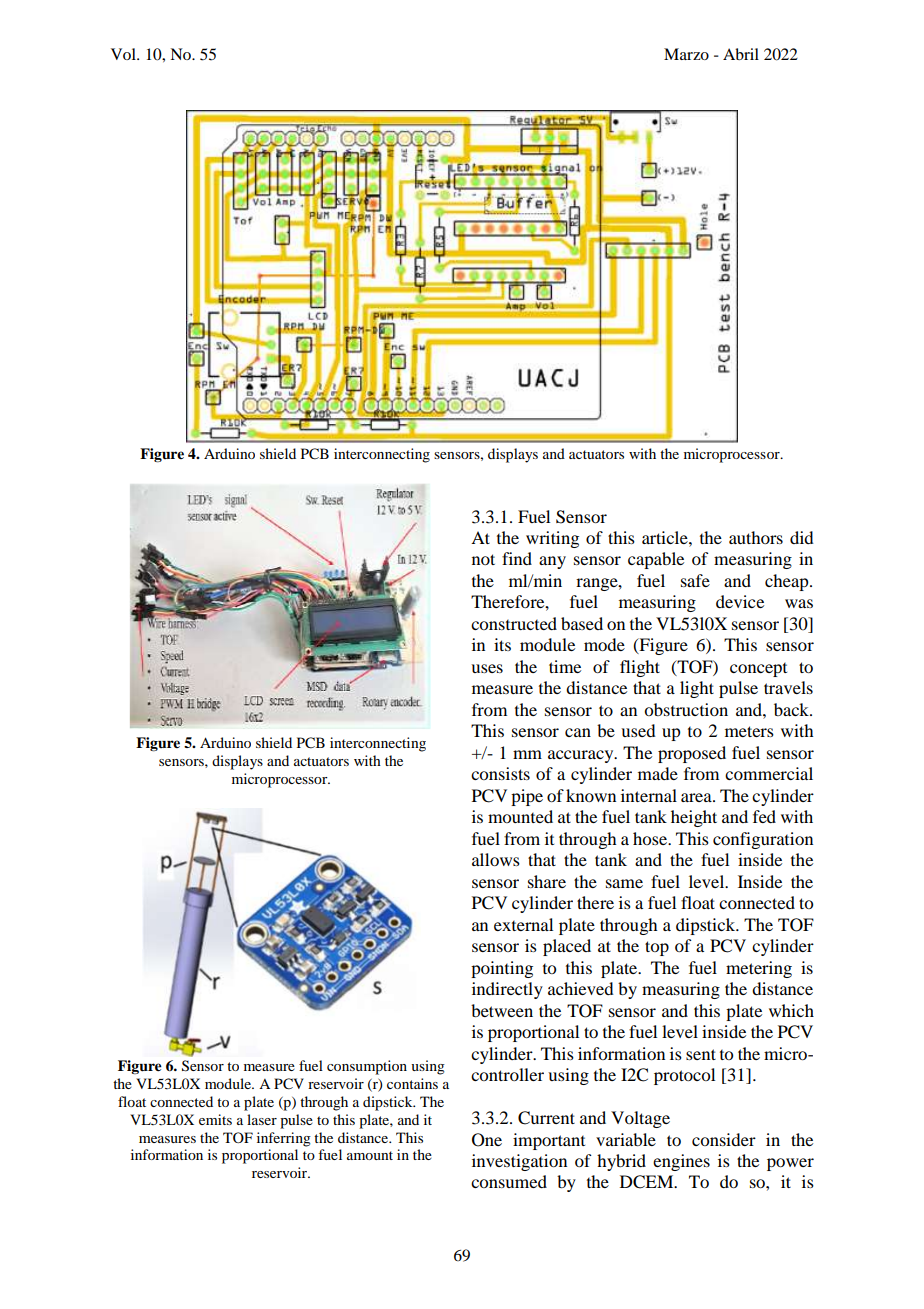 Image resolution: width=924 pixels, height=1309 pixels. What do you see at coordinates (514, 623) in the screenshot?
I see `constructed` at bounding box center [514, 623].
